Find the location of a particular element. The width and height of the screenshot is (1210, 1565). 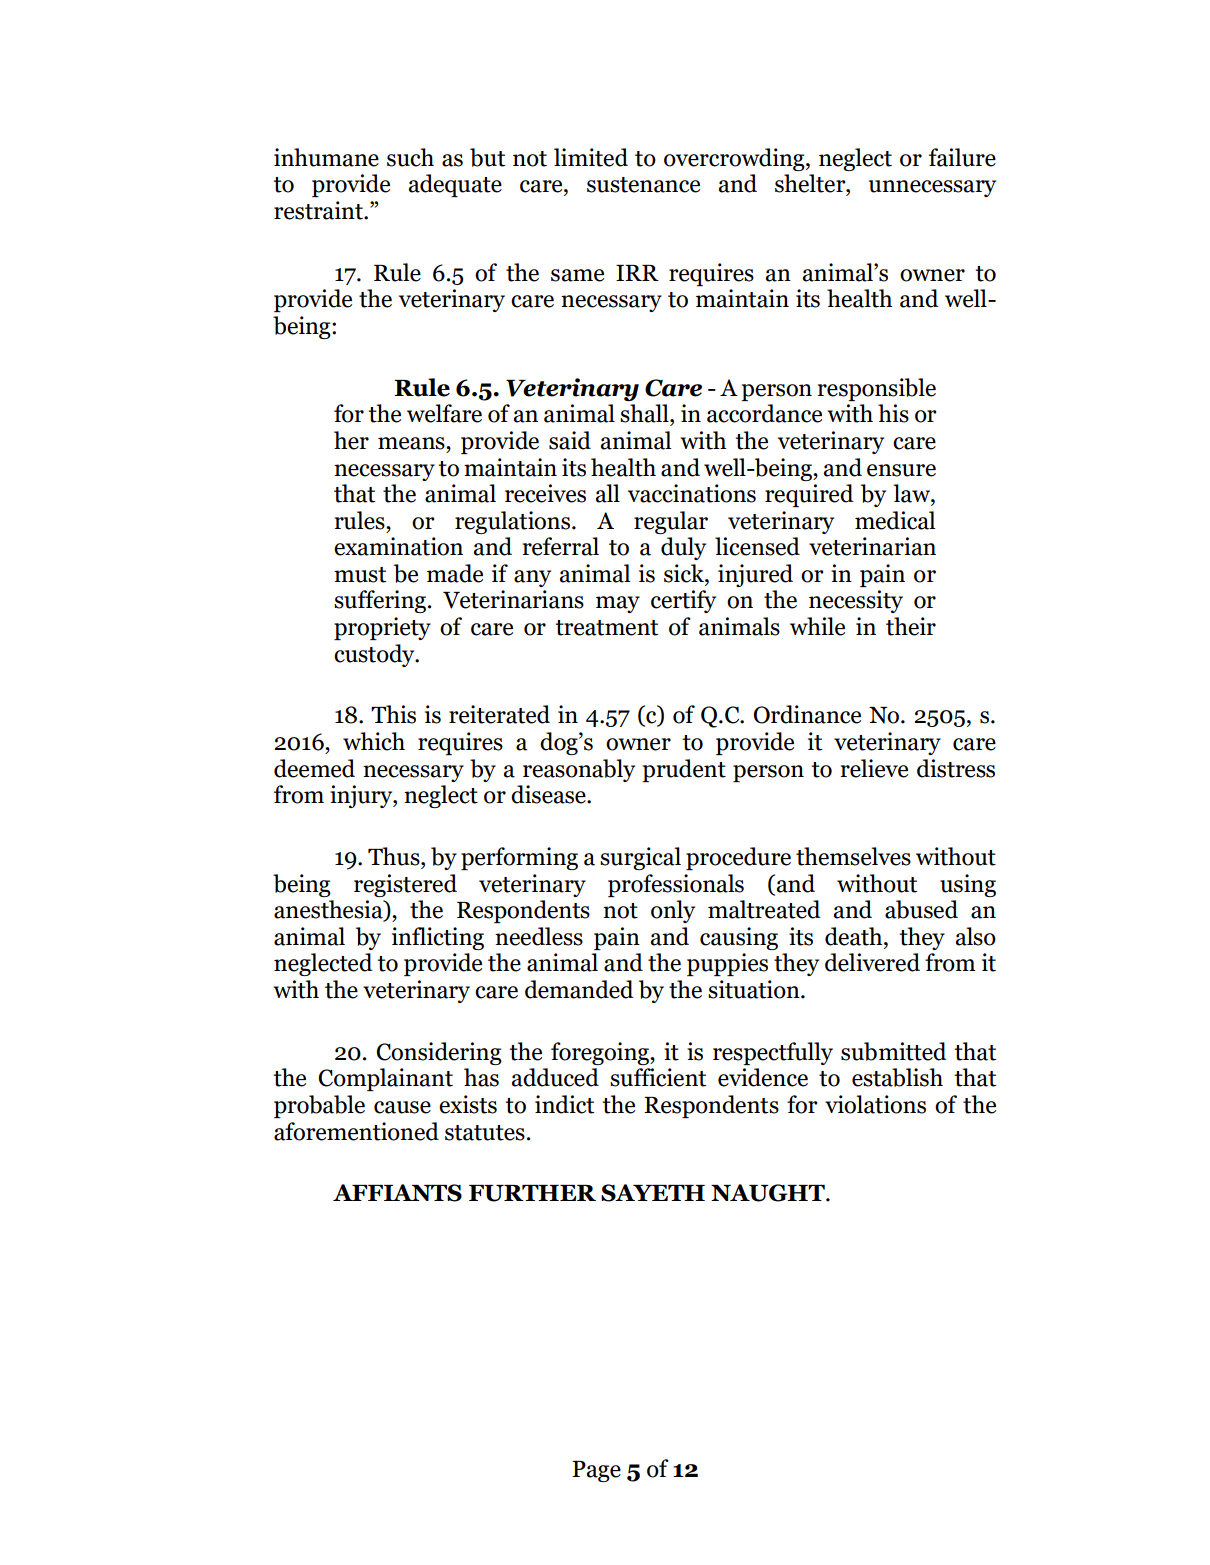

such is located at coordinates (410, 157).
